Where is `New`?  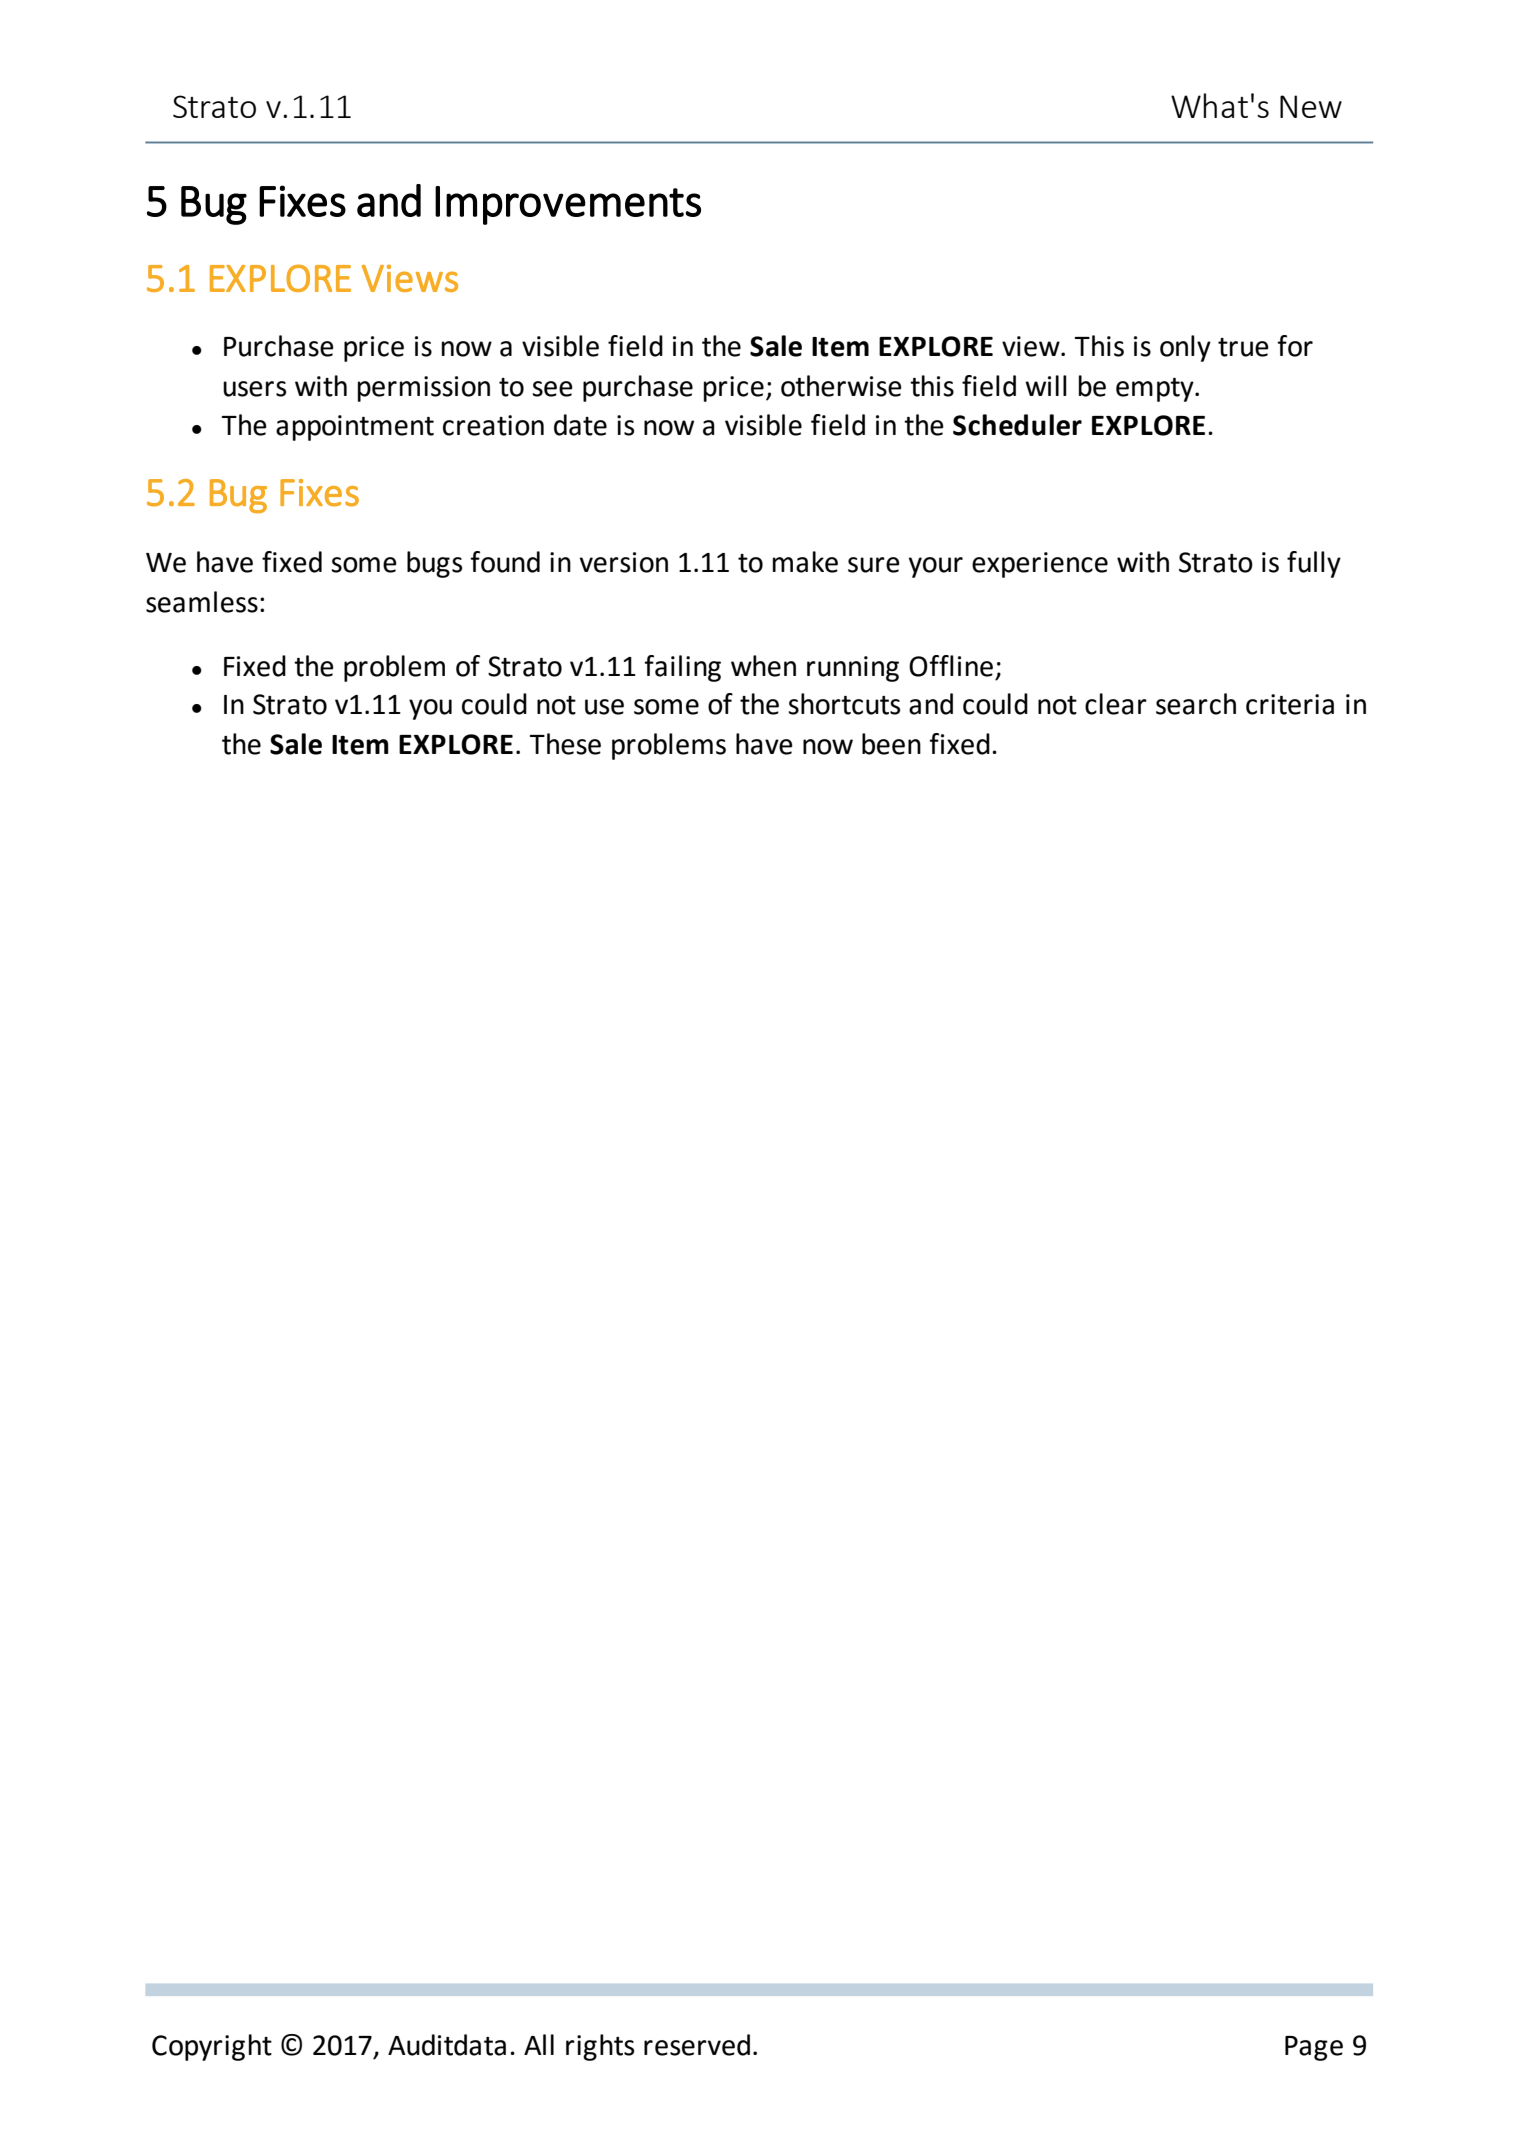
New is located at coordinates (1311, 106).
